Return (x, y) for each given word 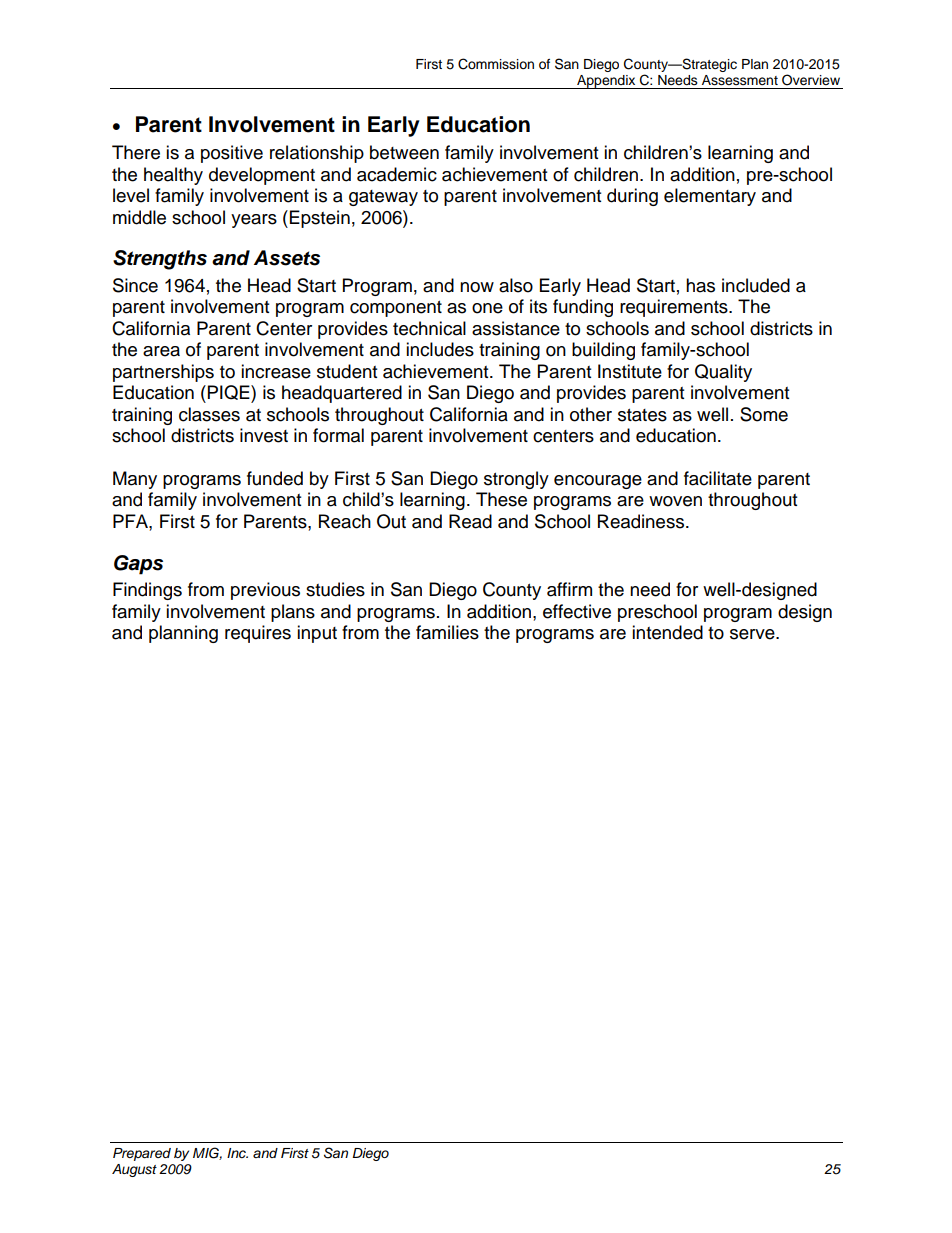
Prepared (142, 1154)
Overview (811, 80)
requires (258, 634)
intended (667, 632)
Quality (723, 373)
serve (753, 634)
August (134, 1170)
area (161, 351)
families (447, 632)
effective (577, 611)
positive (232, 154)
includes (440, 349)
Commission (496, 64)
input (317, 634)
